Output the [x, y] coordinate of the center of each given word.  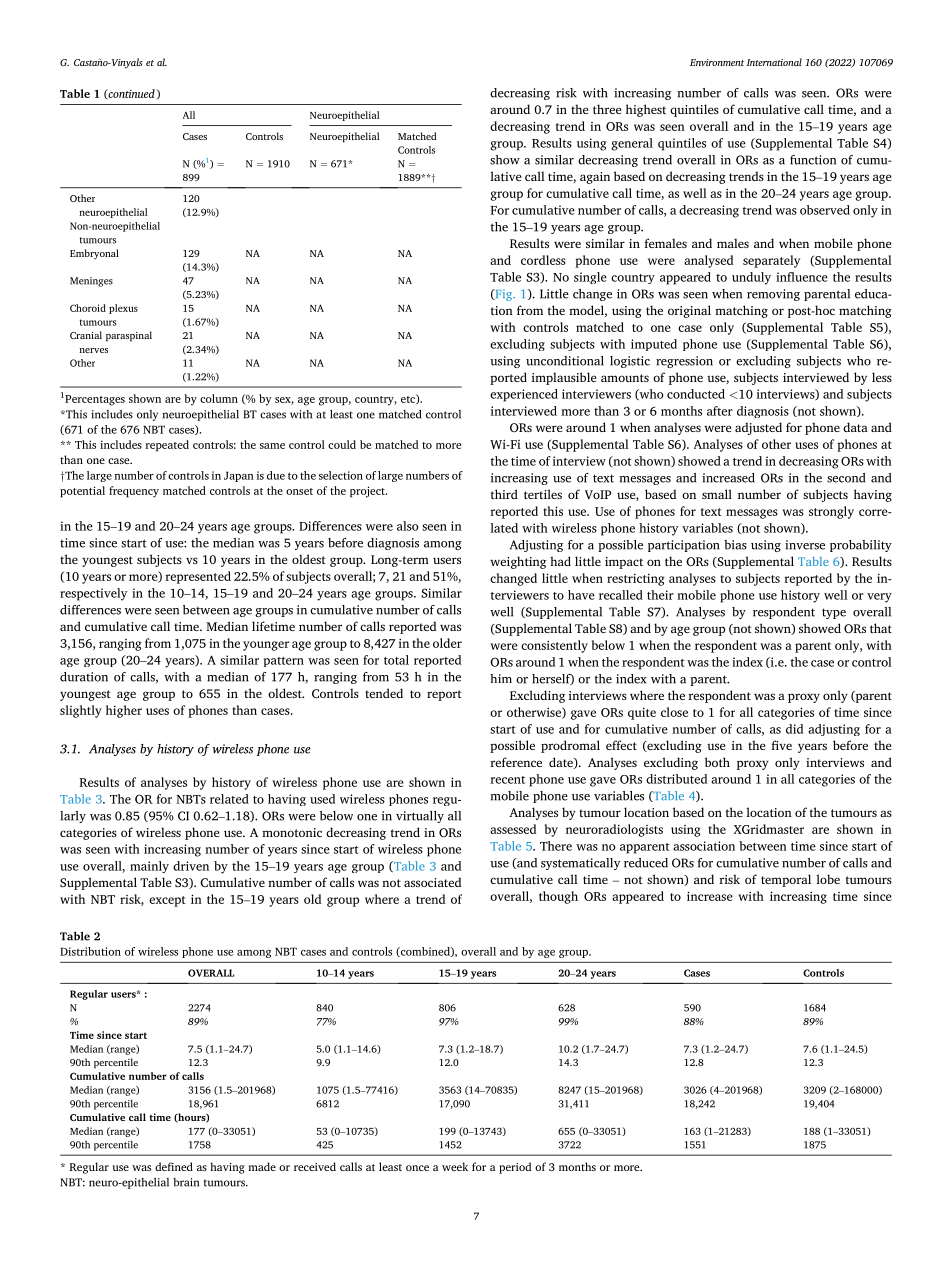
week [455, 1166]
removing [773, 295]
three [607, 109]
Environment [717, 62]
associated [432, 882]
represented [198, 577]
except [167, 901]
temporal [786, 880]
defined [174, 1166]
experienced [524, 395]
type [834, 613]
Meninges [91, 282]
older [447, 643]
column [219, 398]
